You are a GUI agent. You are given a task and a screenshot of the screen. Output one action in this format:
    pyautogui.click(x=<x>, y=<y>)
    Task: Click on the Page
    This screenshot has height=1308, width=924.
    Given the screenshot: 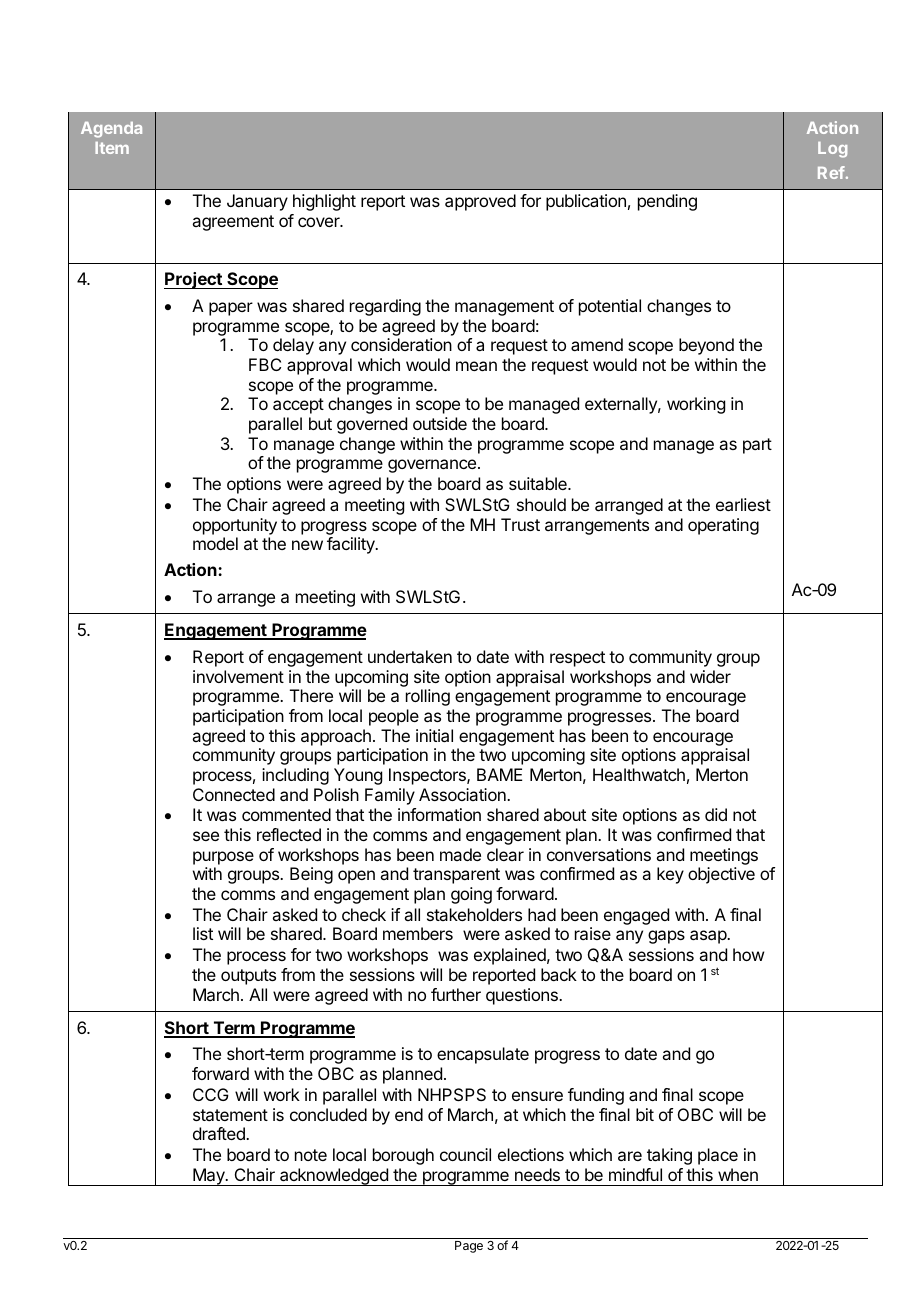 What is the action you would take?
    pyautogui.click(x=469, y=1247)
